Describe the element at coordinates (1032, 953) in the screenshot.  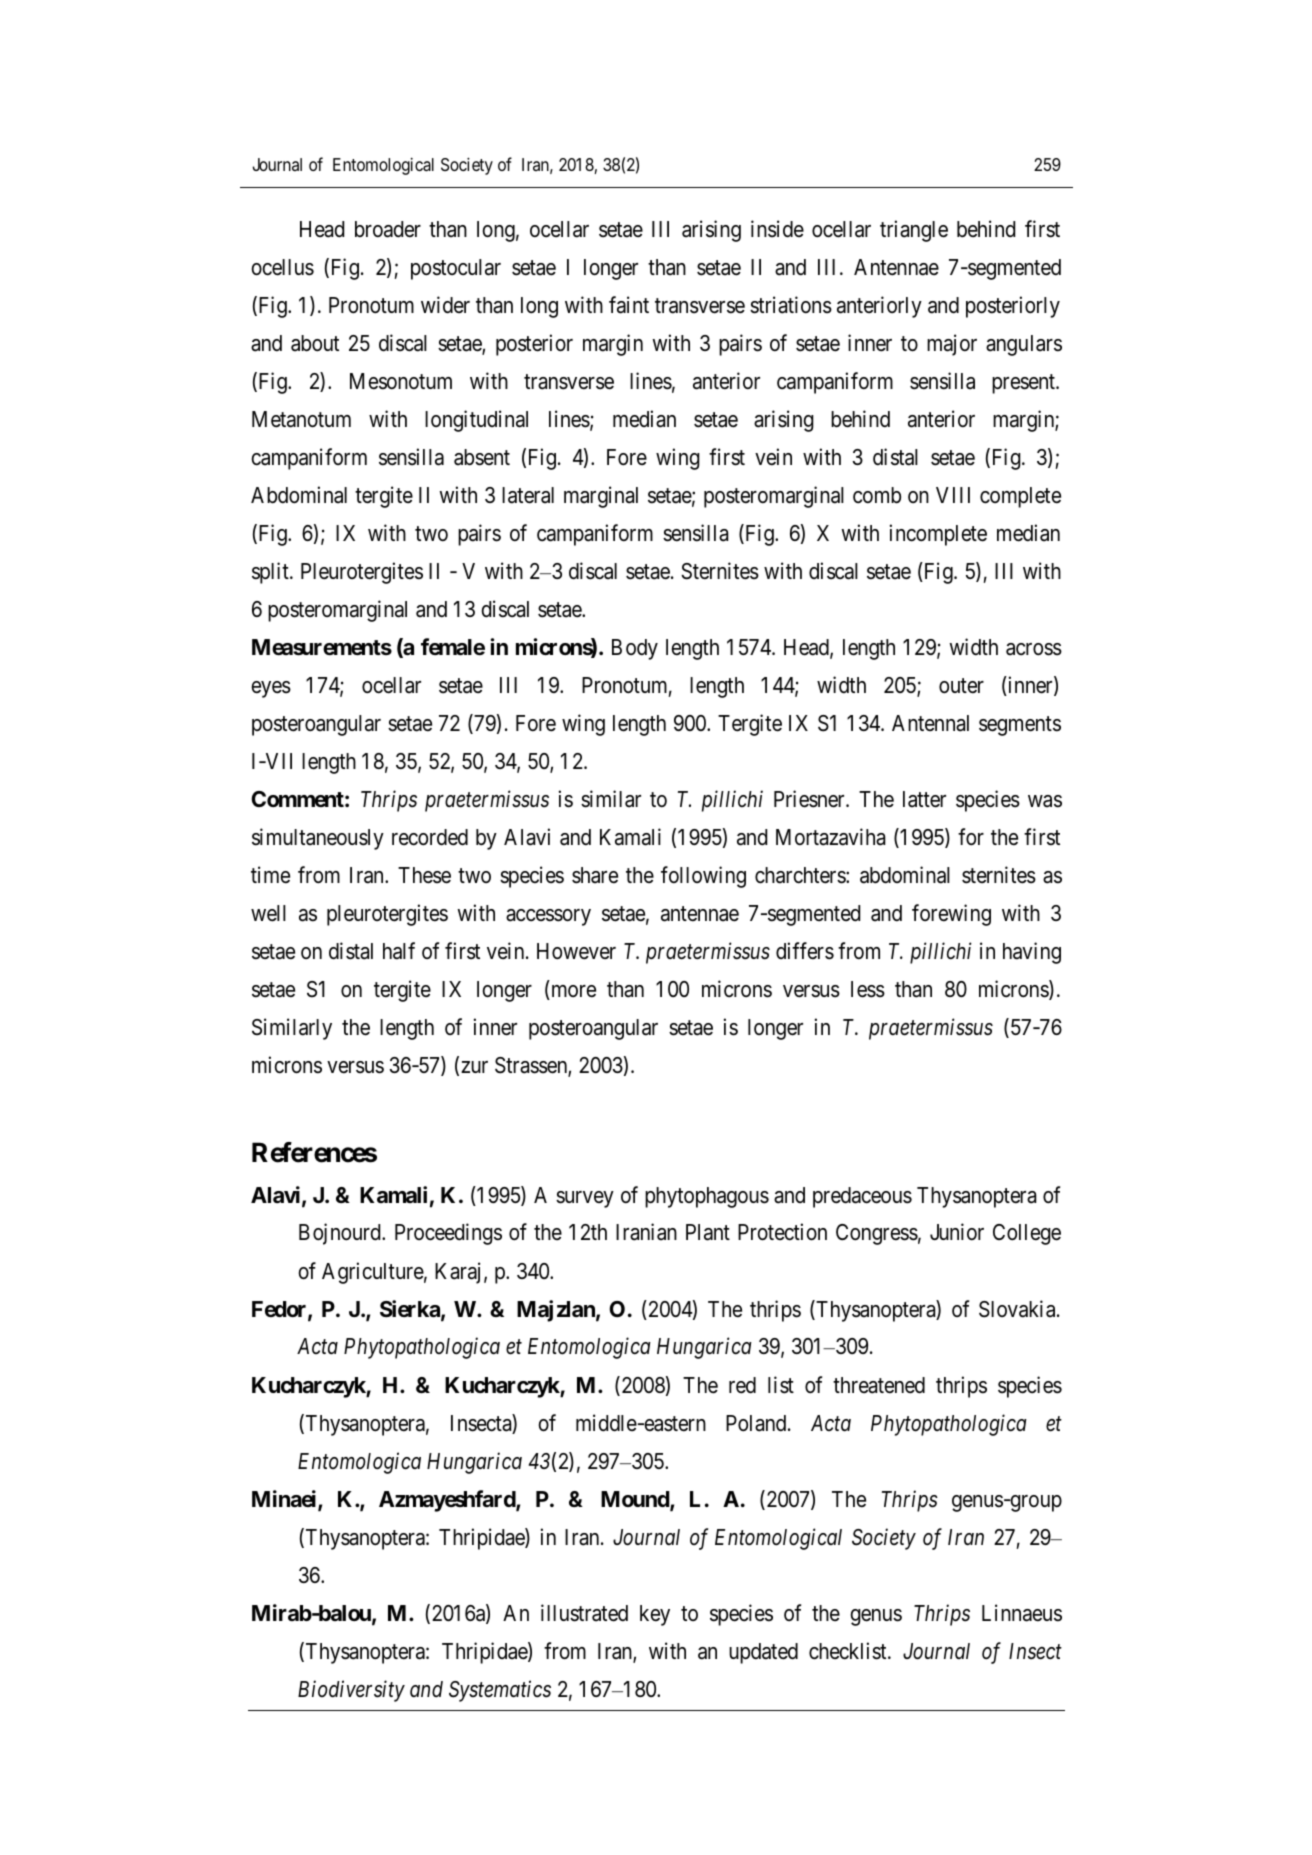
I see `having` at that location.
